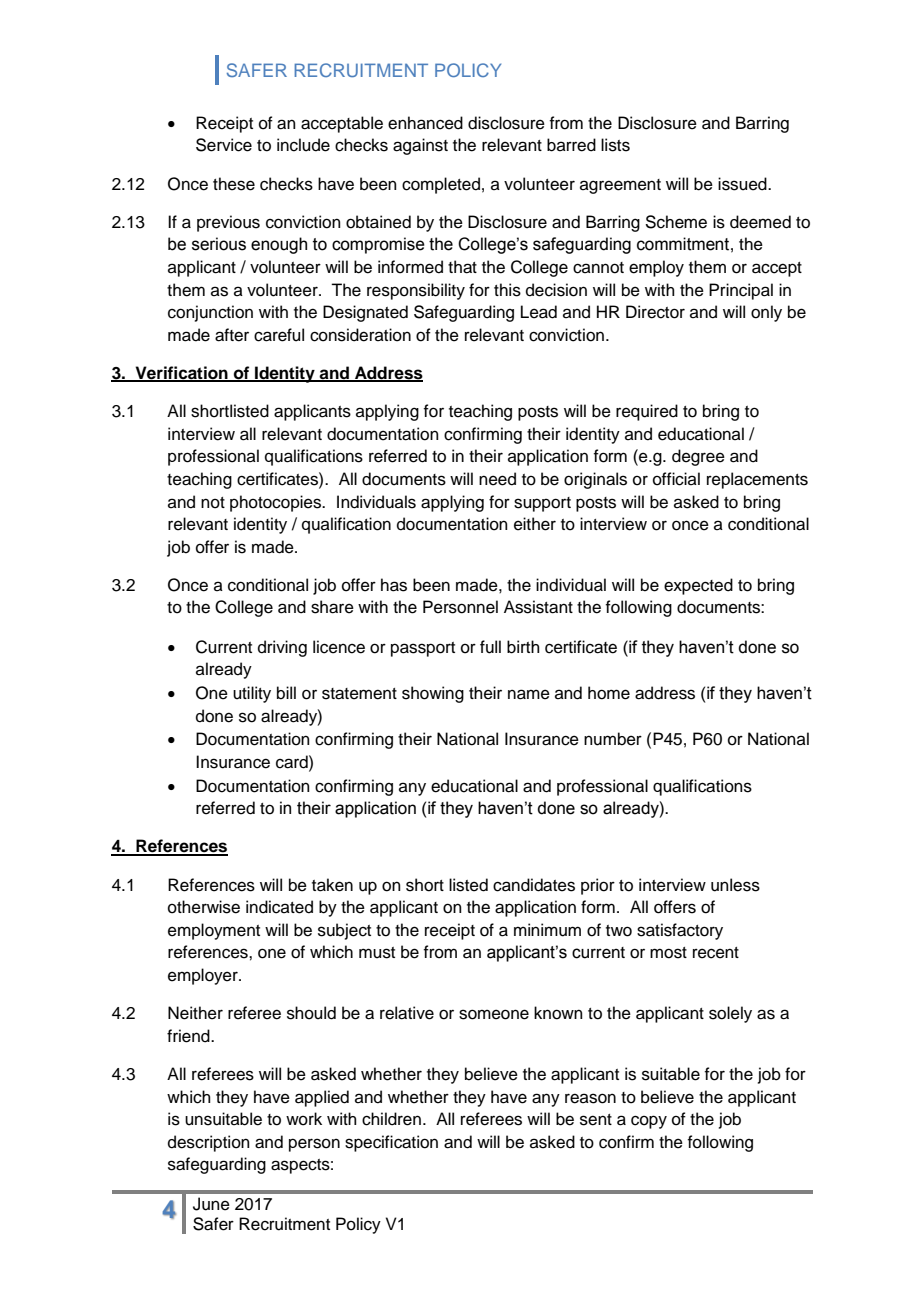 The height and width of the screenshot is (1308, 924). What do you see at coordinates (391, 1143) in the screenshot?
I see `specification` at bounding box center [391, 1143].
